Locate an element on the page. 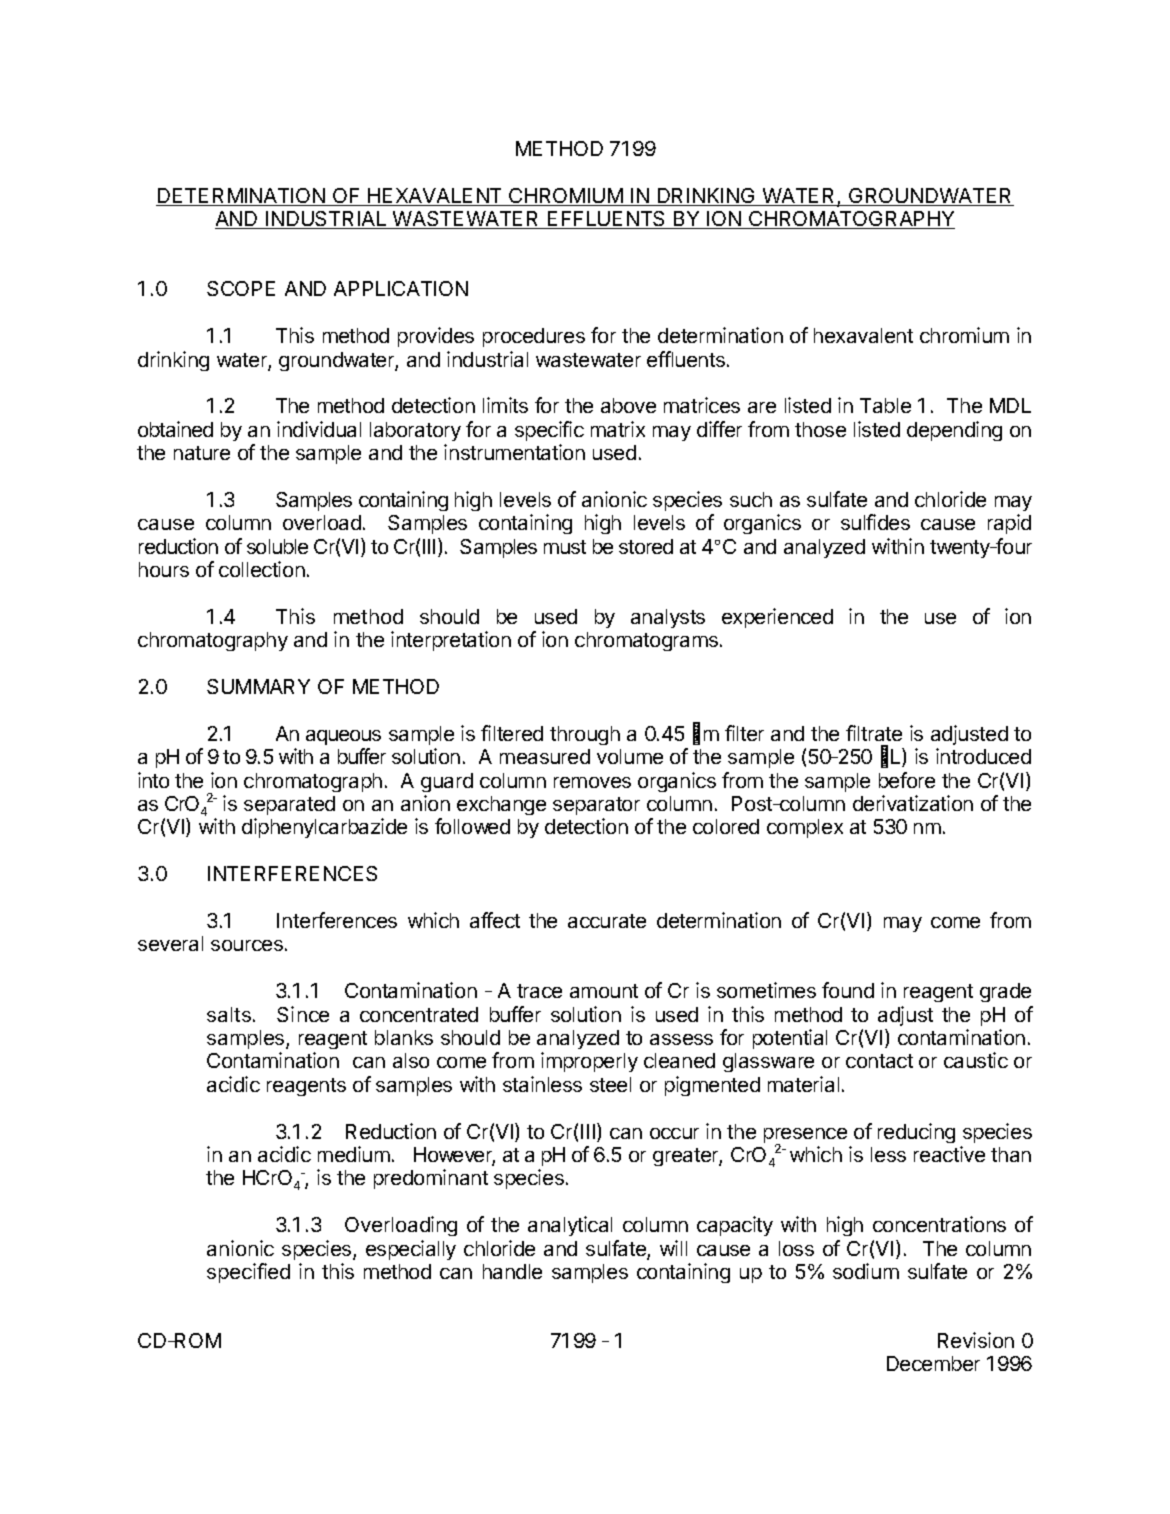  salts is located at coordinates (229, 1014).
